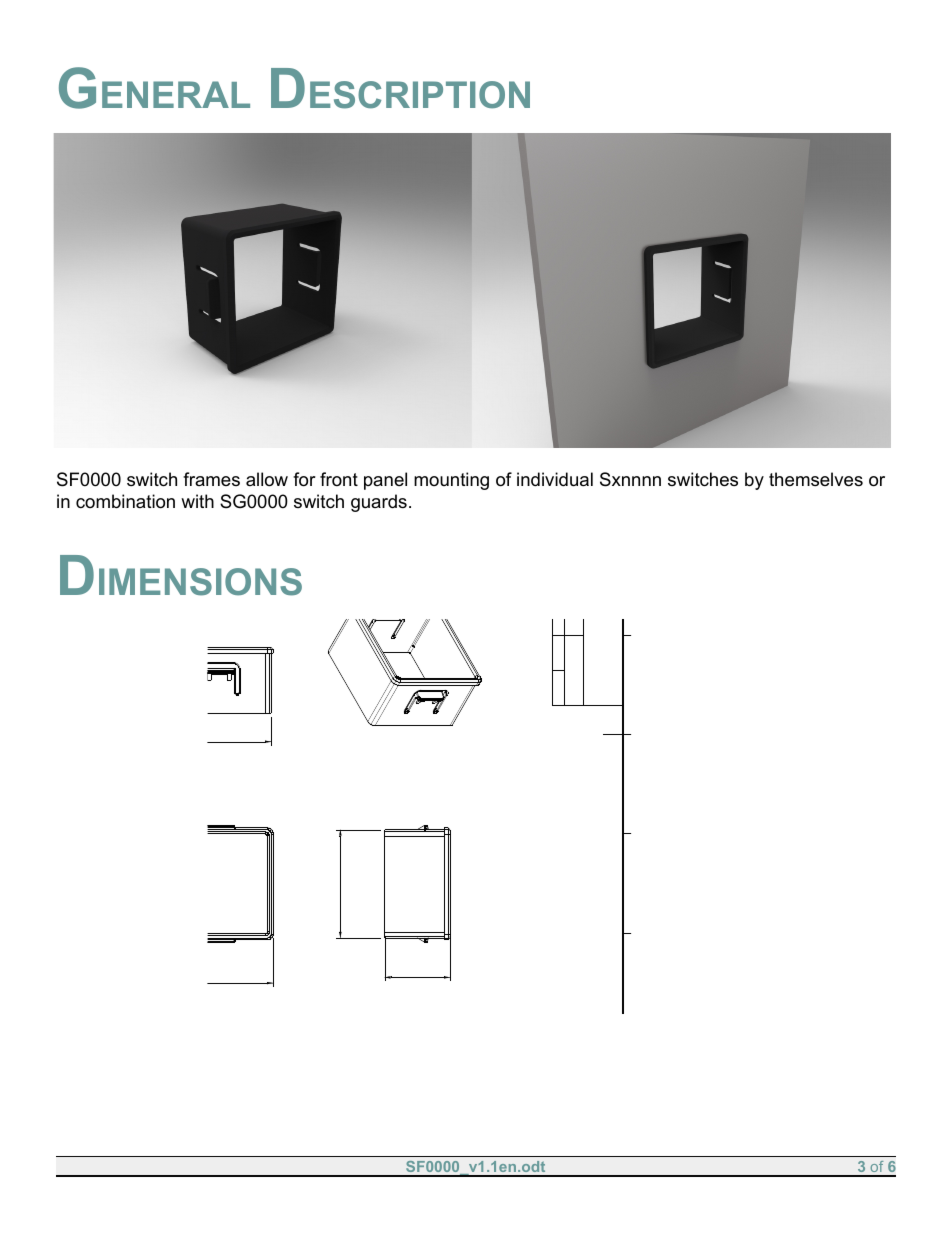 This screenshot has height=1233, width=952. What do you see at coordinates (379, 503) in the screenshot?
I see `guards` at bounding box center [379, 503].
